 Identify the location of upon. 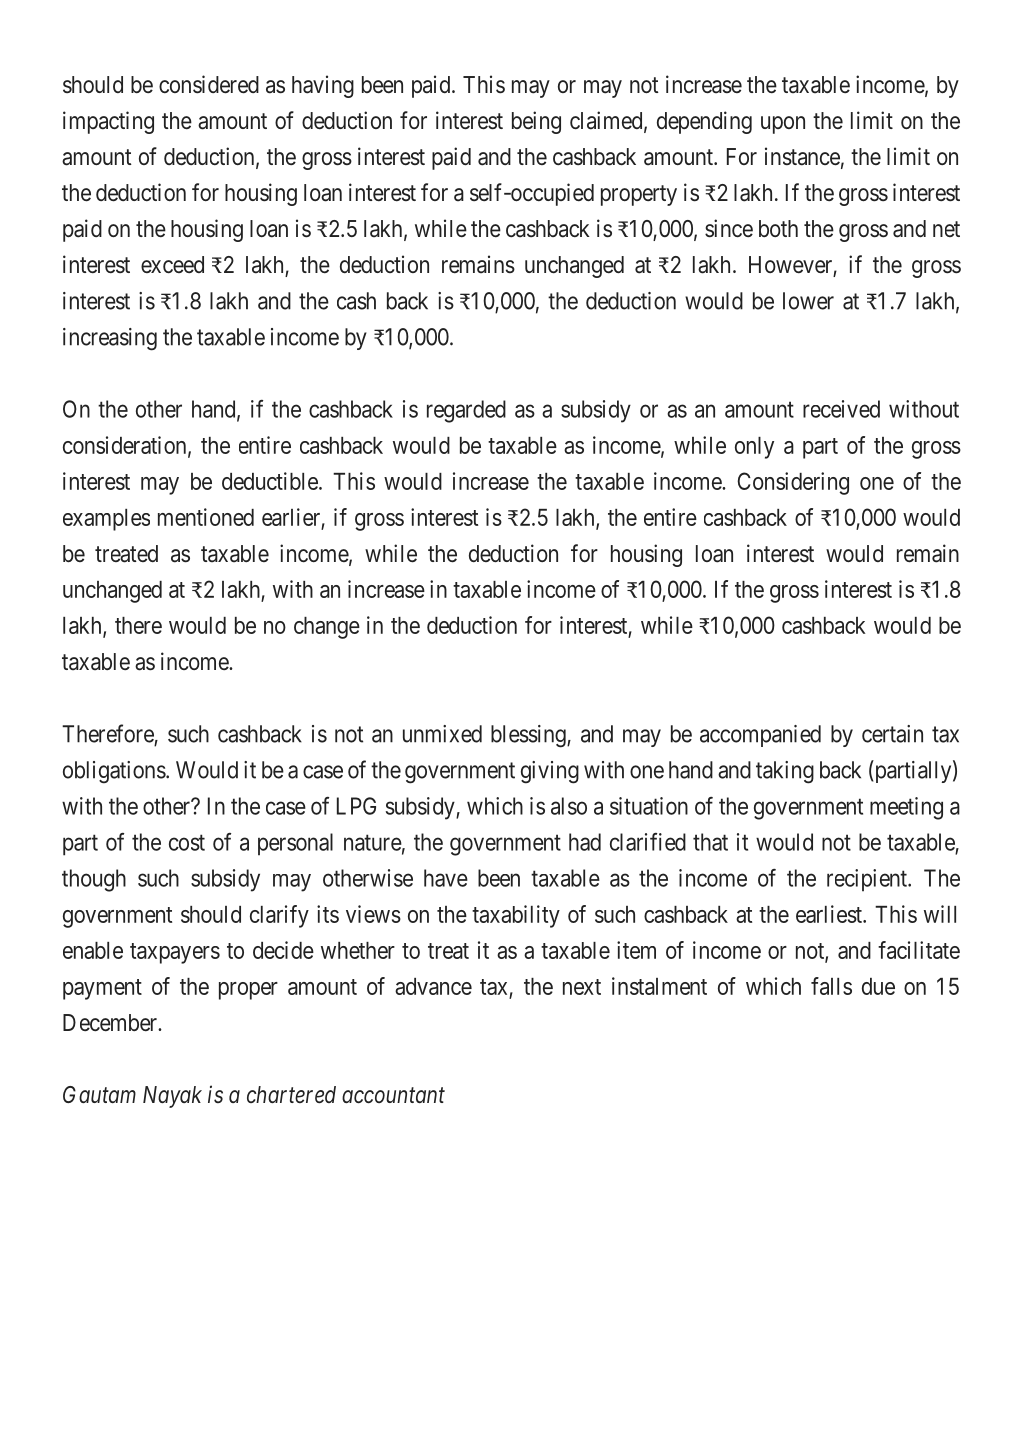
(783, 125).
